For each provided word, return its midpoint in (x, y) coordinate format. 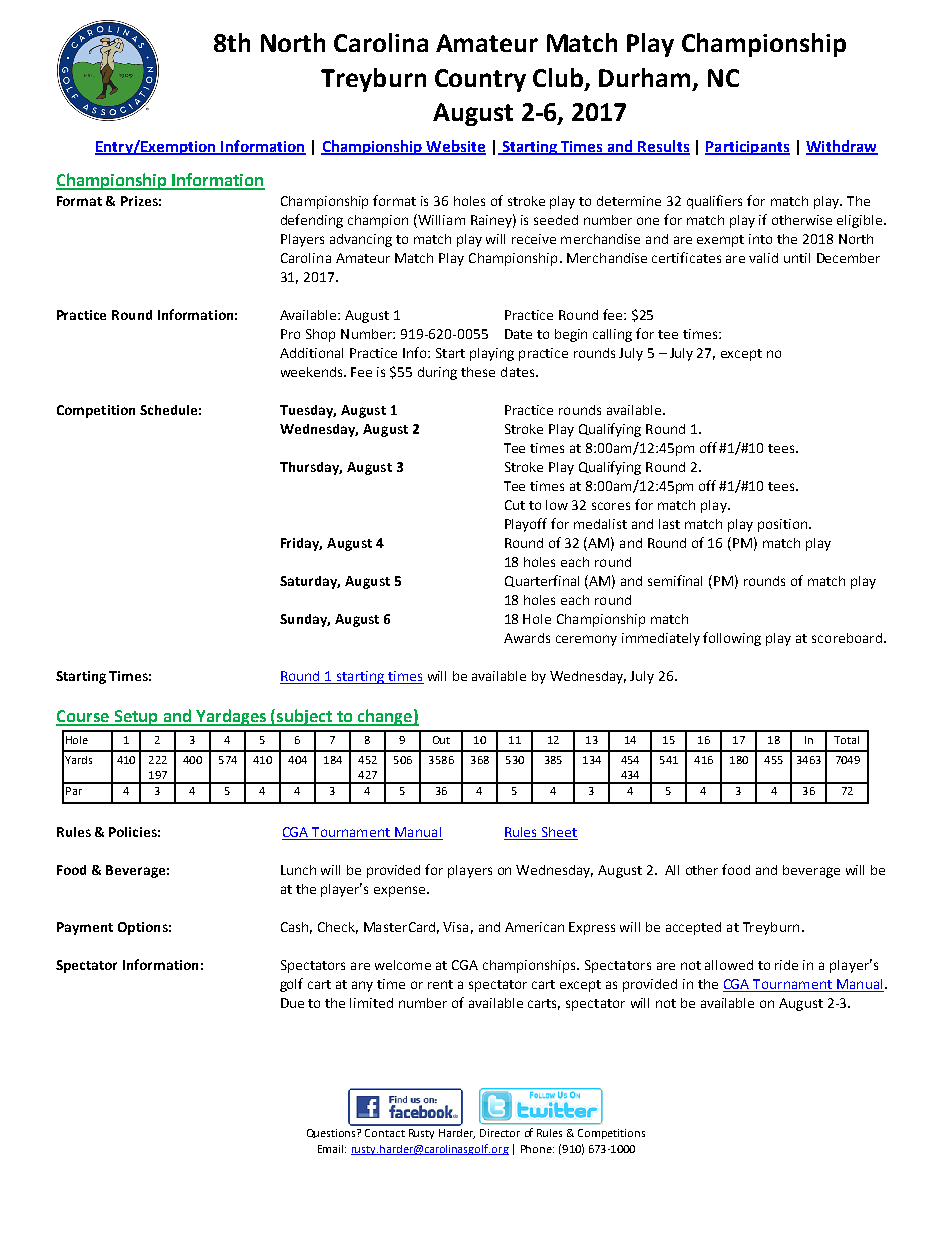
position (784, 525)
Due (292, 1003)
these (478, 372)
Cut (515, 505)
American (534, 927)
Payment (85, 928)
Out (441, 740)
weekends (313, 372)
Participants (747, 148)
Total (846, 740)
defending (312, 221)
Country (480, 80)
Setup (136, 718)
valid (763, 258)
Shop (320, 335)
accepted (693, 928)
